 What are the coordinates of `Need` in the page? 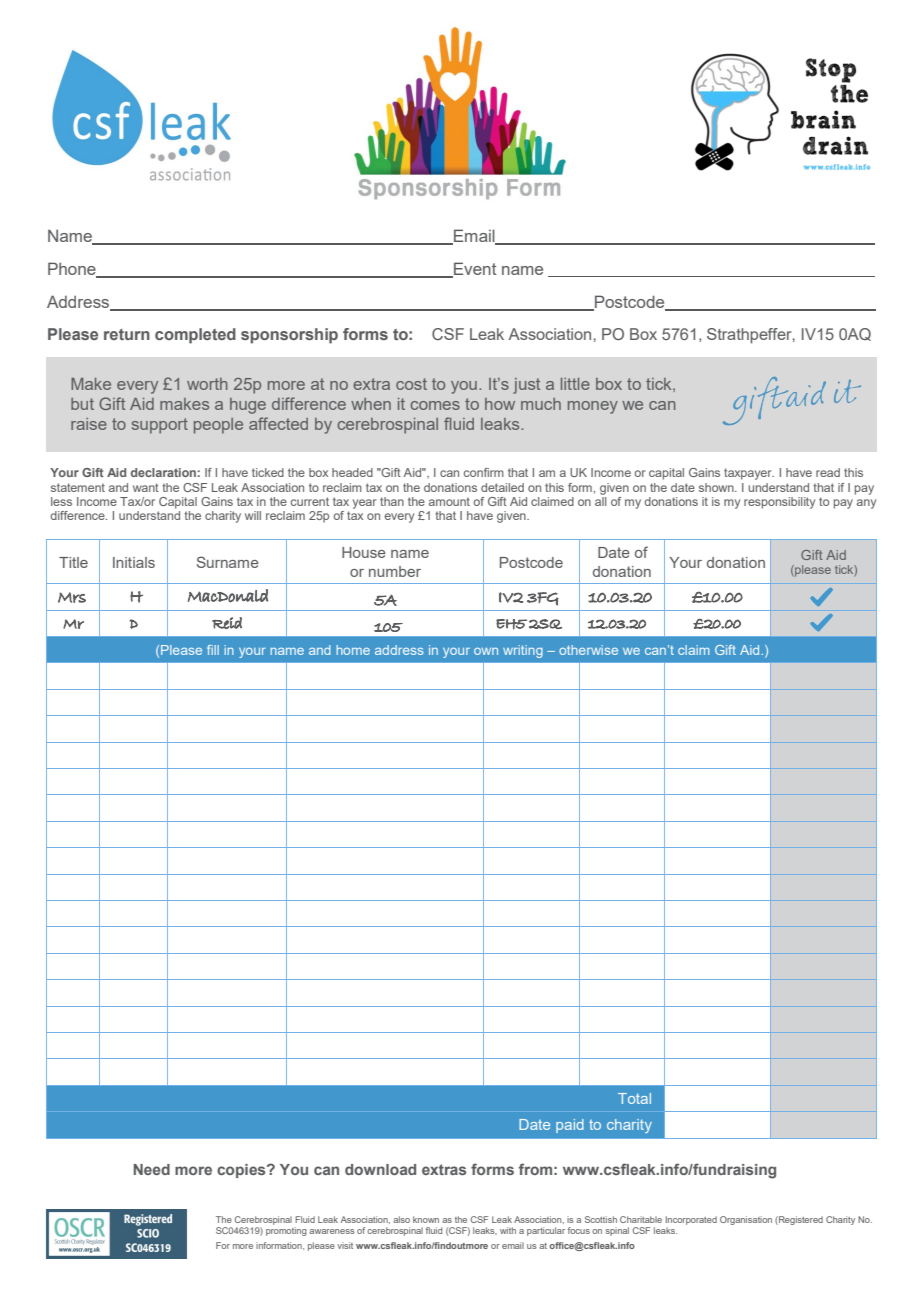 It's located at (152, 1169).
